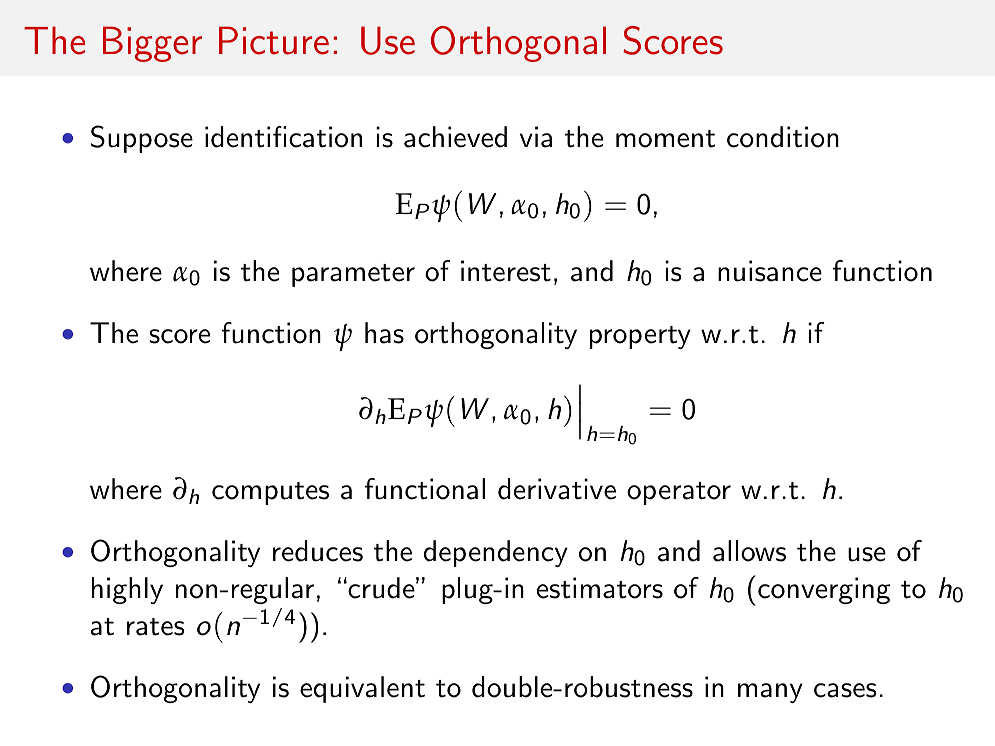  I want to click on achieved, so click(455, 137).
